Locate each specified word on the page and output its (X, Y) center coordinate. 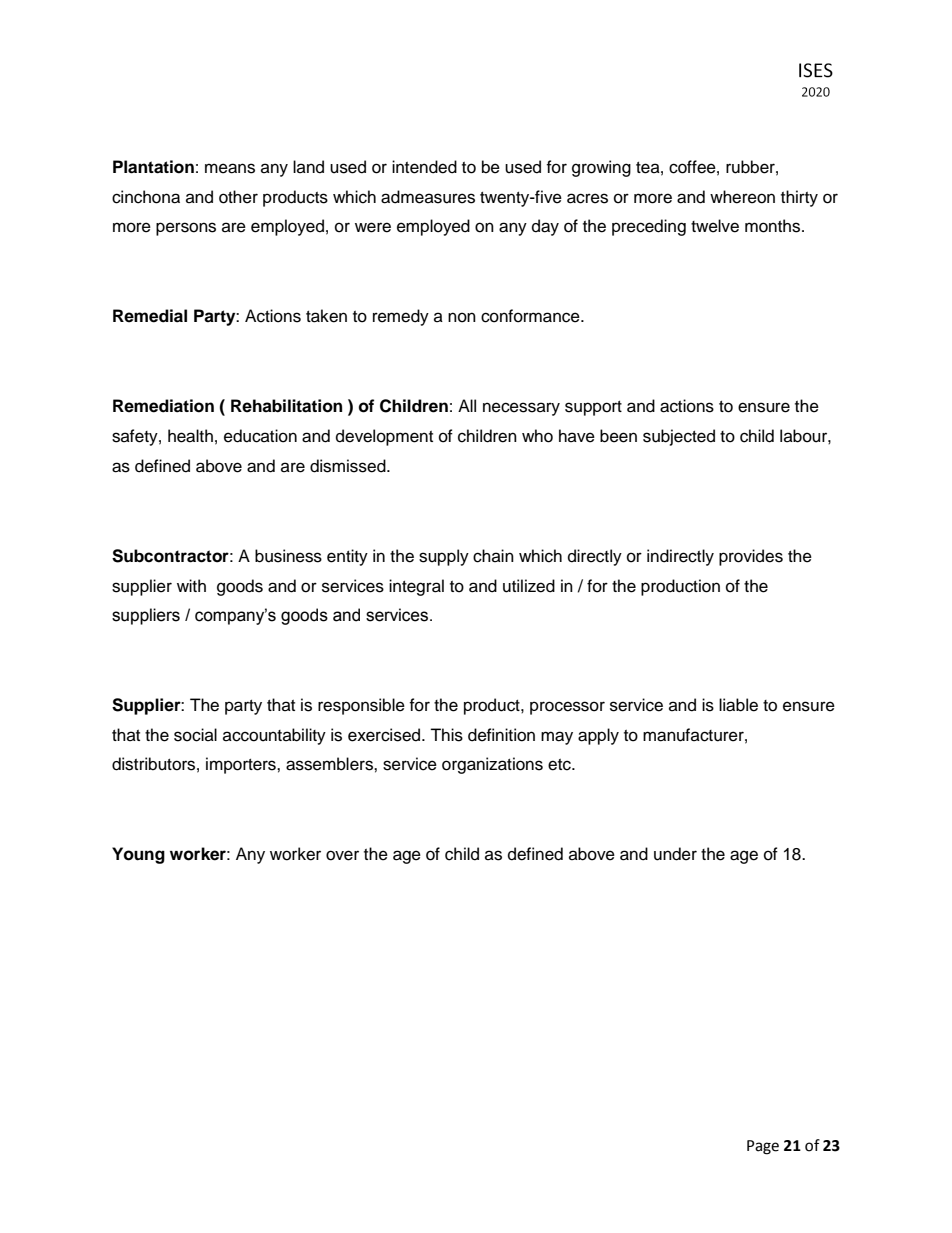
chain (493, 556)
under (675, 854)
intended (424, 167)
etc (560, 765)
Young (138, 855)
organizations (492, 765)
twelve (715, 226)
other (238, 197)
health (190, 436)
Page (763, 1147)
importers (242, 765)
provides (751, 557)
